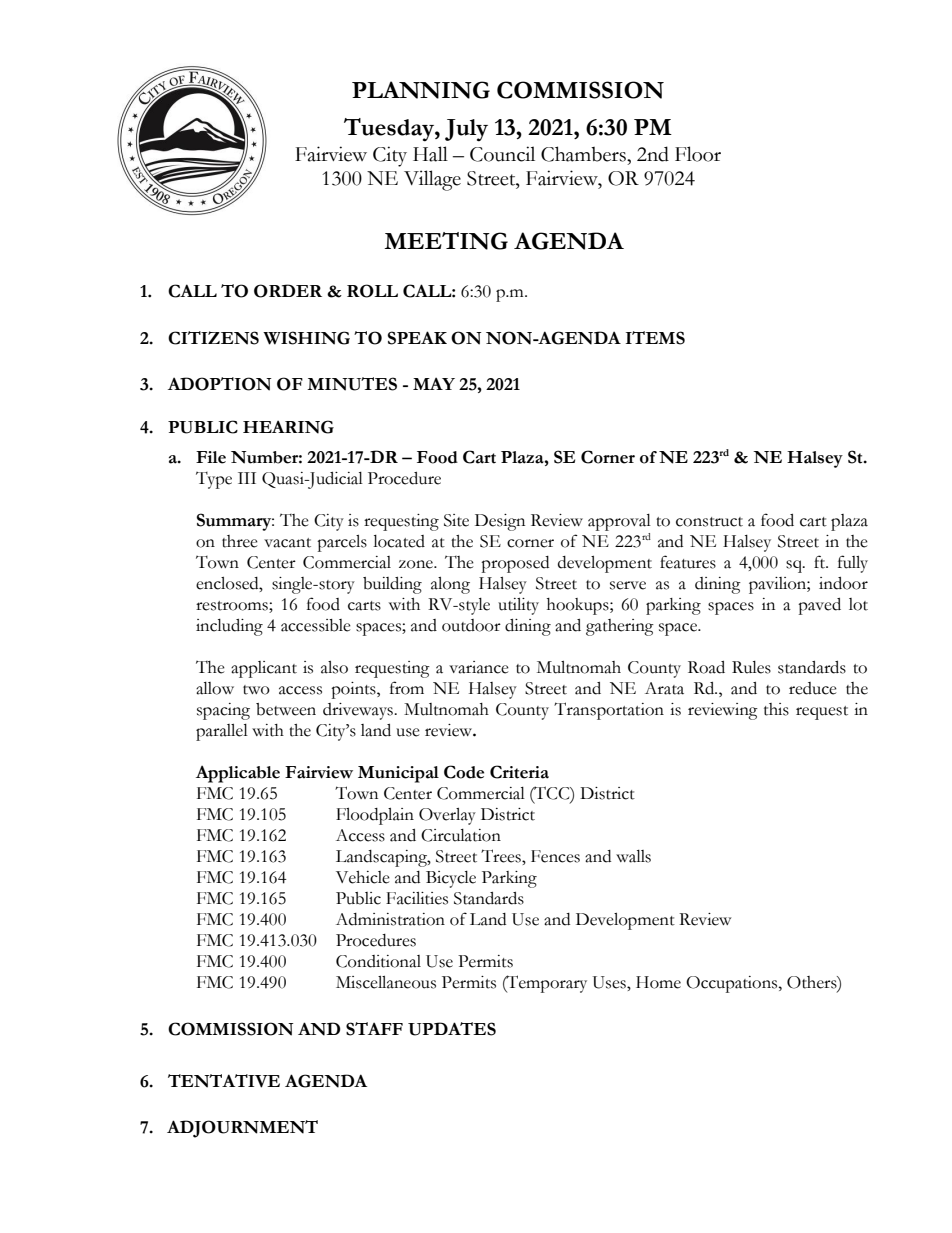 The width and height of the image is (952, 1233). Describe the element at coordinates (819, 606) in the image. I see `paved` at that location.
